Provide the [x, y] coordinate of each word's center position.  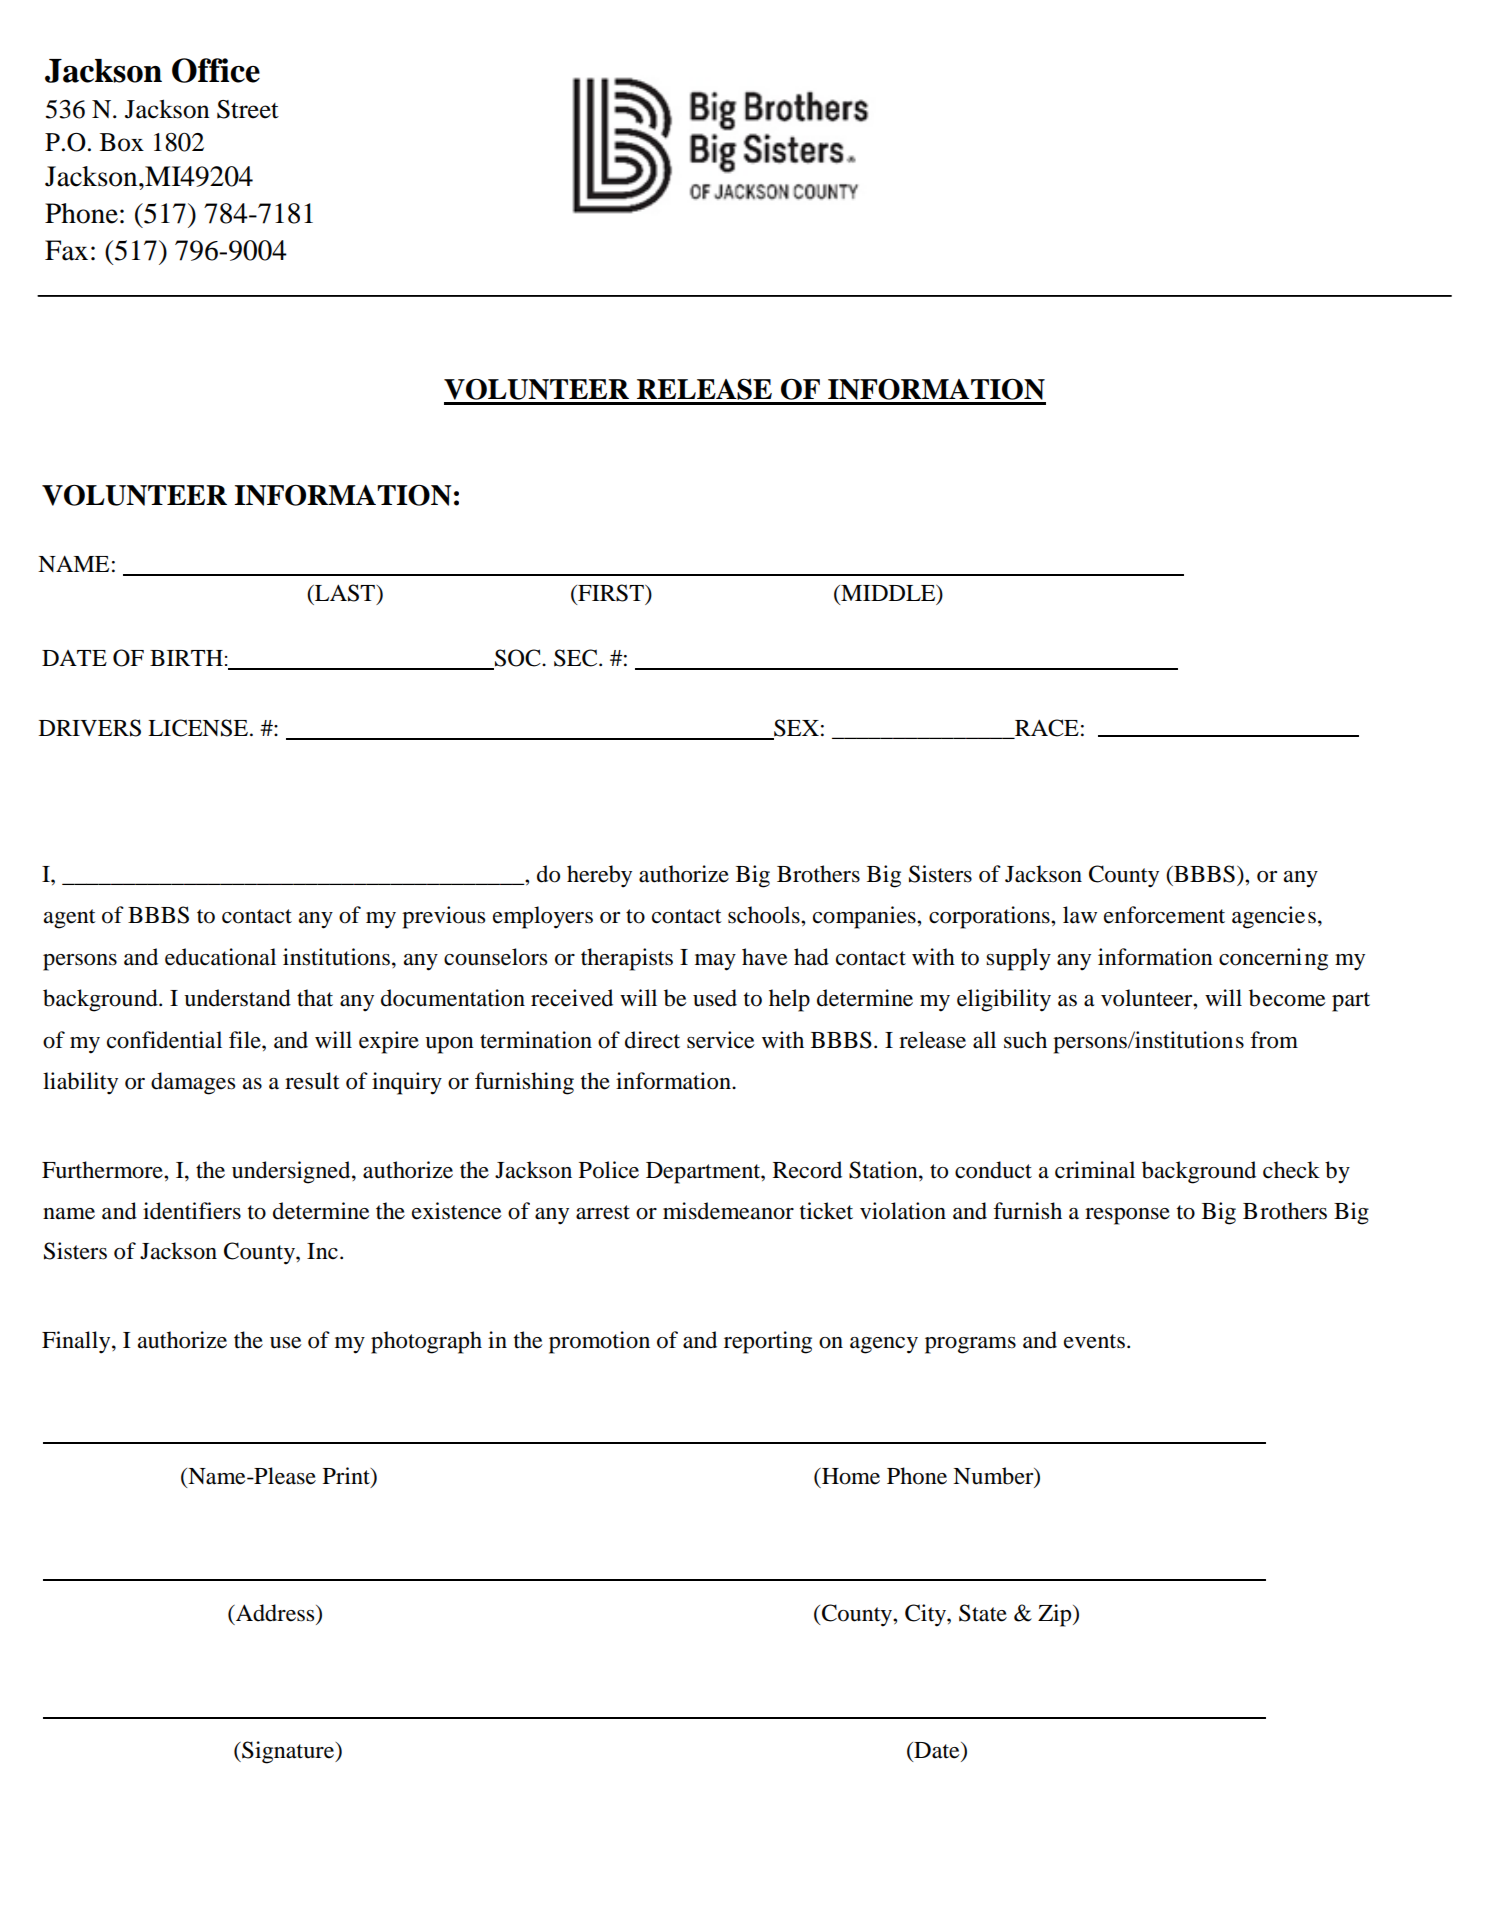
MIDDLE [888, 594]
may [715, 962]
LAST [345, 593]
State [983, 1613]
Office [216, 70]
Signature [288, 1752]
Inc [322, 1251]
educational [220, 957]
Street [248, 109]
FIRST [611, 594]
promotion [599, 1342]
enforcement [1164, 915]
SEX [795, 729]
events [1094, 1341]
